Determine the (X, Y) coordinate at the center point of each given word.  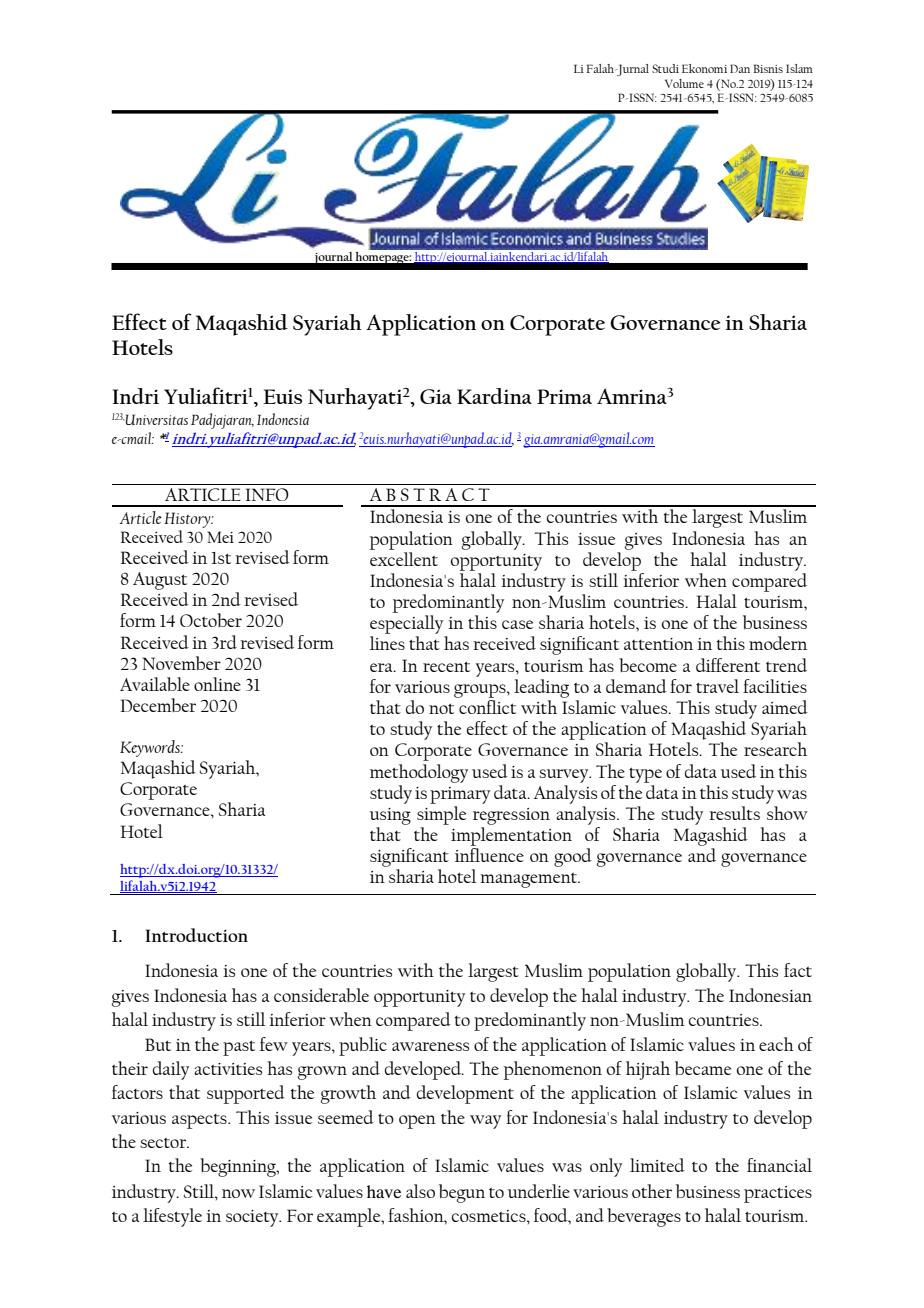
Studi (665, 68)
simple (441, 815)
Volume (684, 83)
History (188, 520)
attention (658, 644)
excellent (404, 557)
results (734, 813)
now (238, 1193)
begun (462, 1193)
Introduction (196, 935)
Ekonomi (704, 68)
